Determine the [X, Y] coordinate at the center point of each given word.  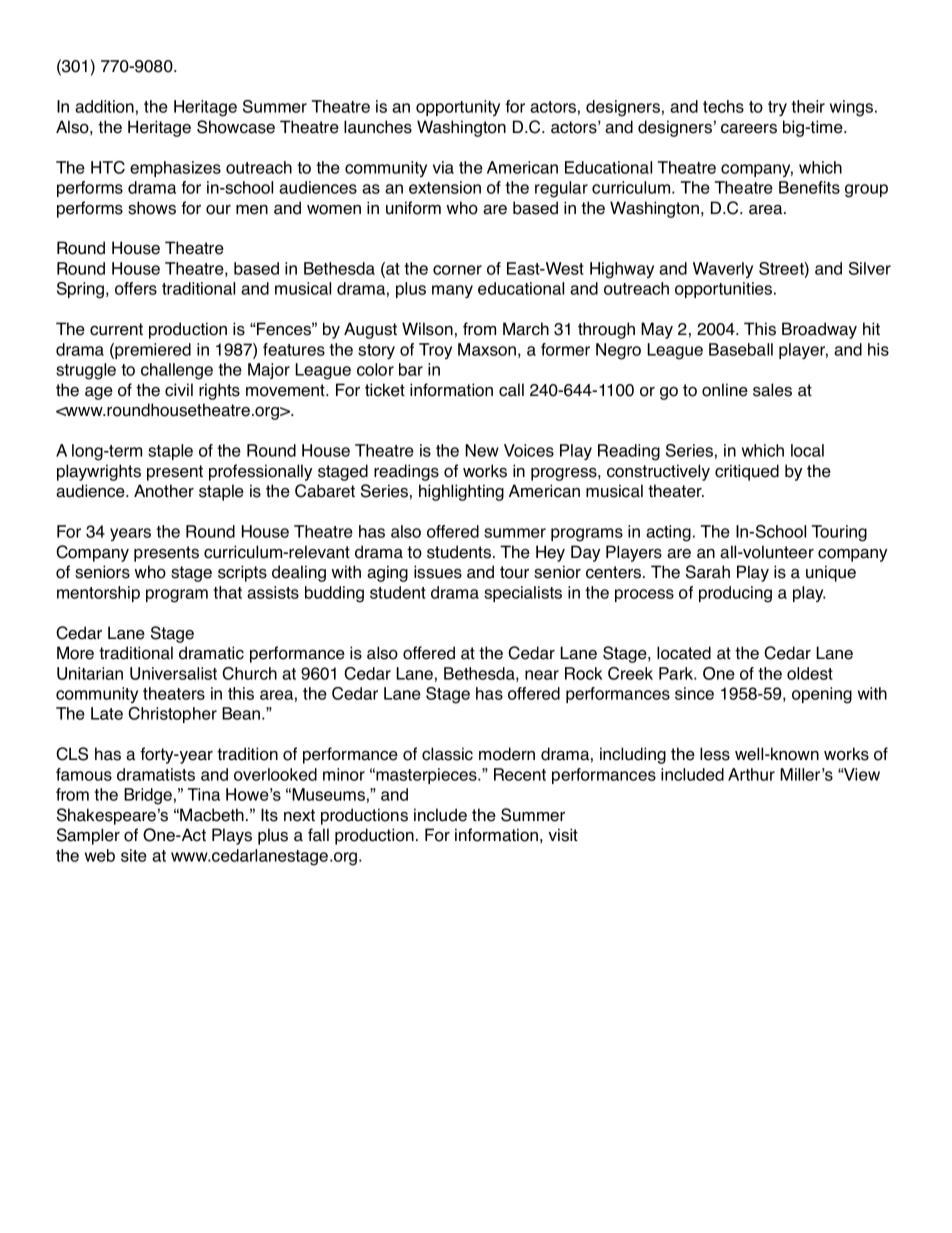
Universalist [173, 673]
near [542, 675]
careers [749, 129]
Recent [520, 774]
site [134, 855]
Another [164, 491]
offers [136, 288]
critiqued [747, 472]
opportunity [458, 108]
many [452, 291]
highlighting [461, 492]
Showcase [236, 127]
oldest [810, 673]
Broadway [819, 330]
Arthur [751, 774]
